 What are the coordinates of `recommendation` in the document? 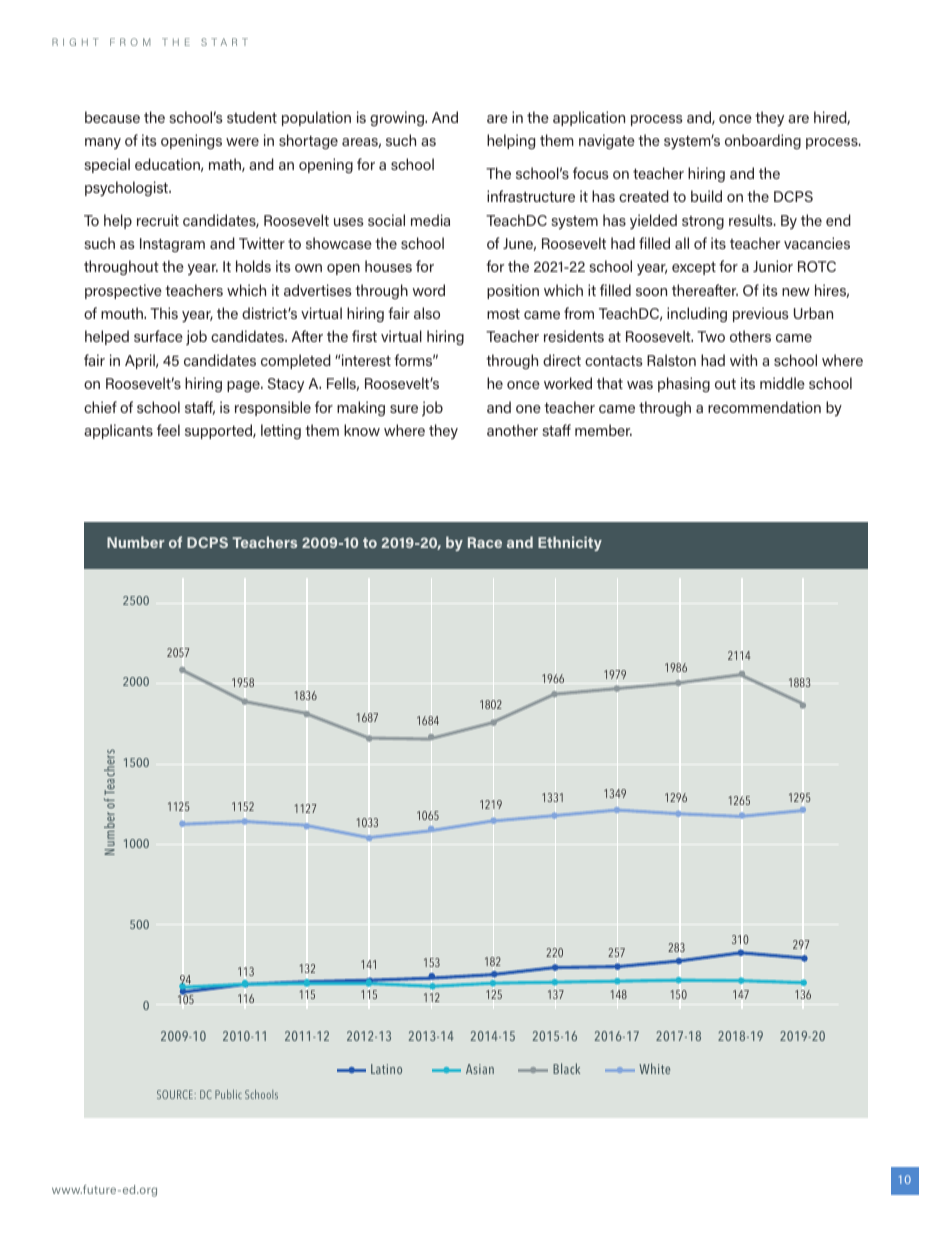 It's located at (764, 407).
